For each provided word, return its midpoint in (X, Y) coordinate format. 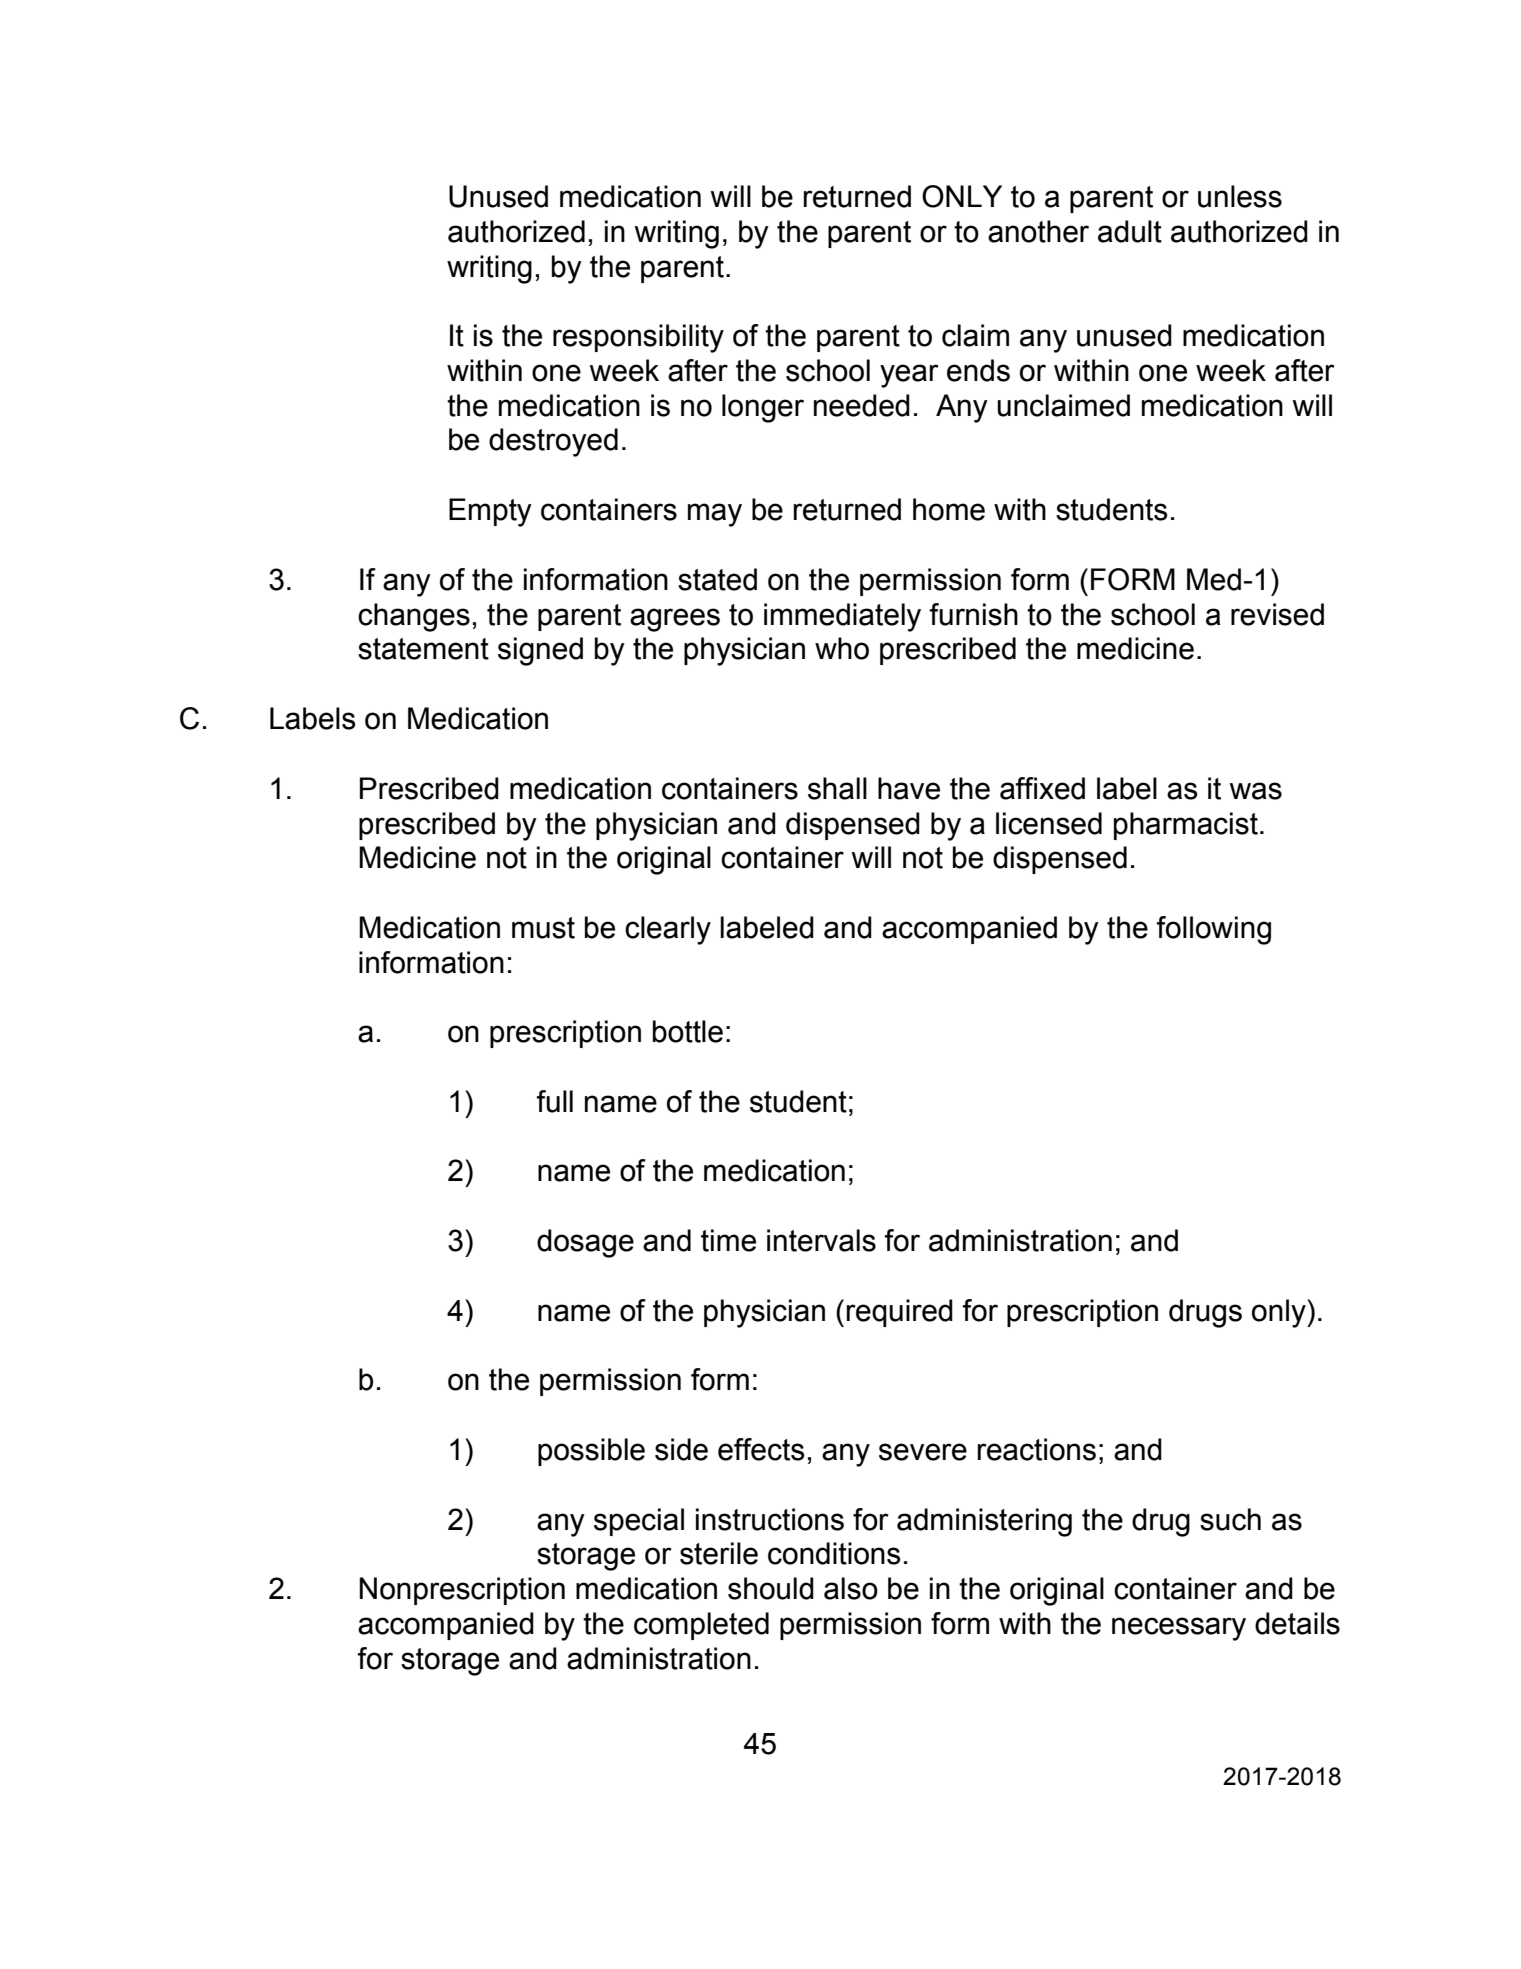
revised (1277, 614)
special (639, 1522)
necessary (1179, 1629)
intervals (821, 1240)
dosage (585, 1243)
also (851, 1588)
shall (837, 788)
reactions (1037, 1449)
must (543, 928)
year (909, 376)
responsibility (638, 338)
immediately (842, 617)
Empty (490, 512)
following (1214, 930)
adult (1130, 231)
